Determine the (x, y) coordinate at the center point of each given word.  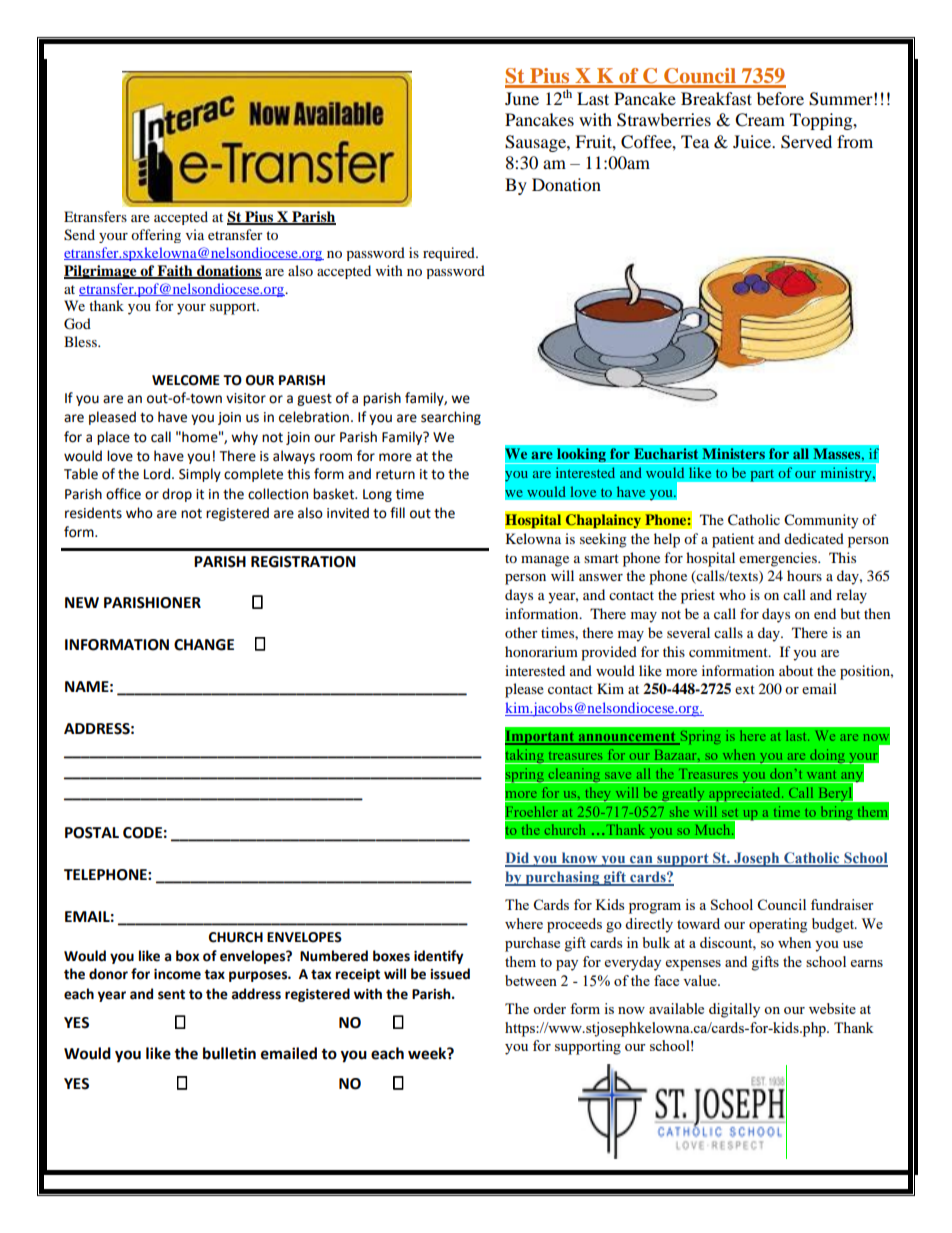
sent (171, 994)
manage (545, 561)
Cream (760, 120)
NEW (82, 602)
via (195, 234)
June (522, 98)
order (549, 1008)
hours (804, 575)
